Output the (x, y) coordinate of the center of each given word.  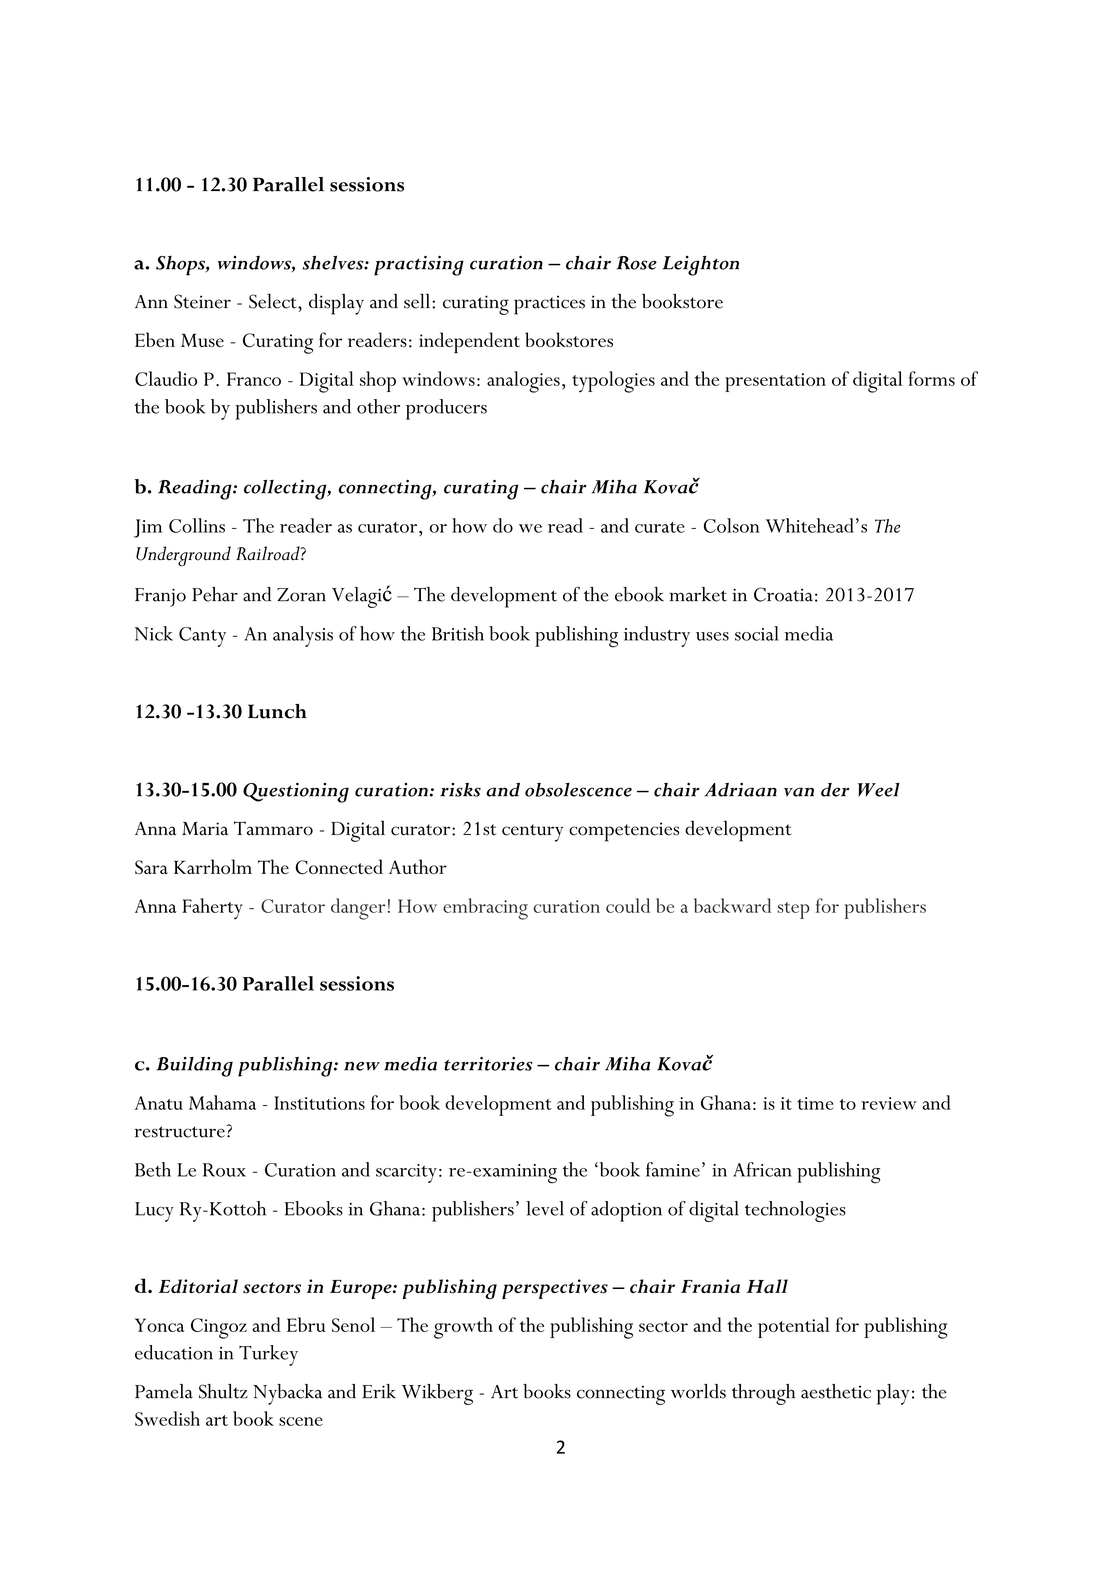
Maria (205, 829)
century (533, 833)
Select (274, 301)
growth (463, 1328)
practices (549, 305)
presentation (775, 382)
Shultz (223, 1391)
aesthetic (836, 1391)
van (799, 792)
